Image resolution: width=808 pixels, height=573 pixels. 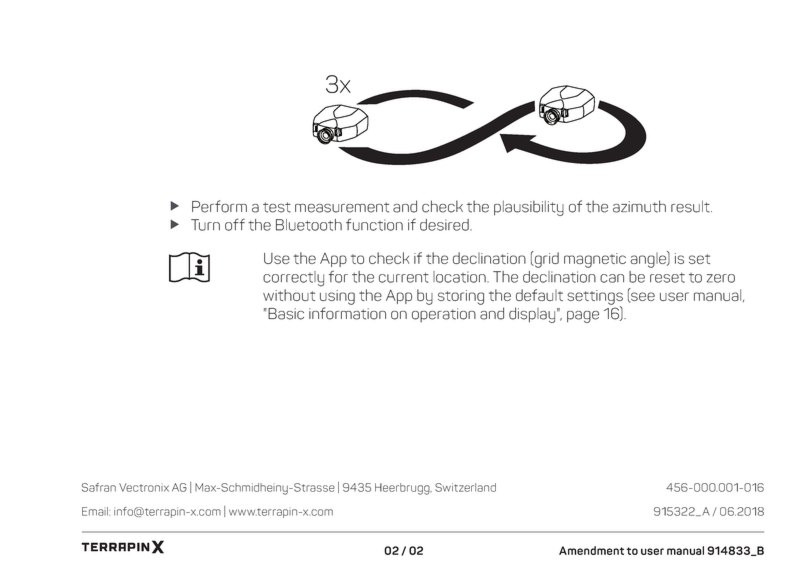 I want to click on Switzerland, so click(x=465, y=487).
